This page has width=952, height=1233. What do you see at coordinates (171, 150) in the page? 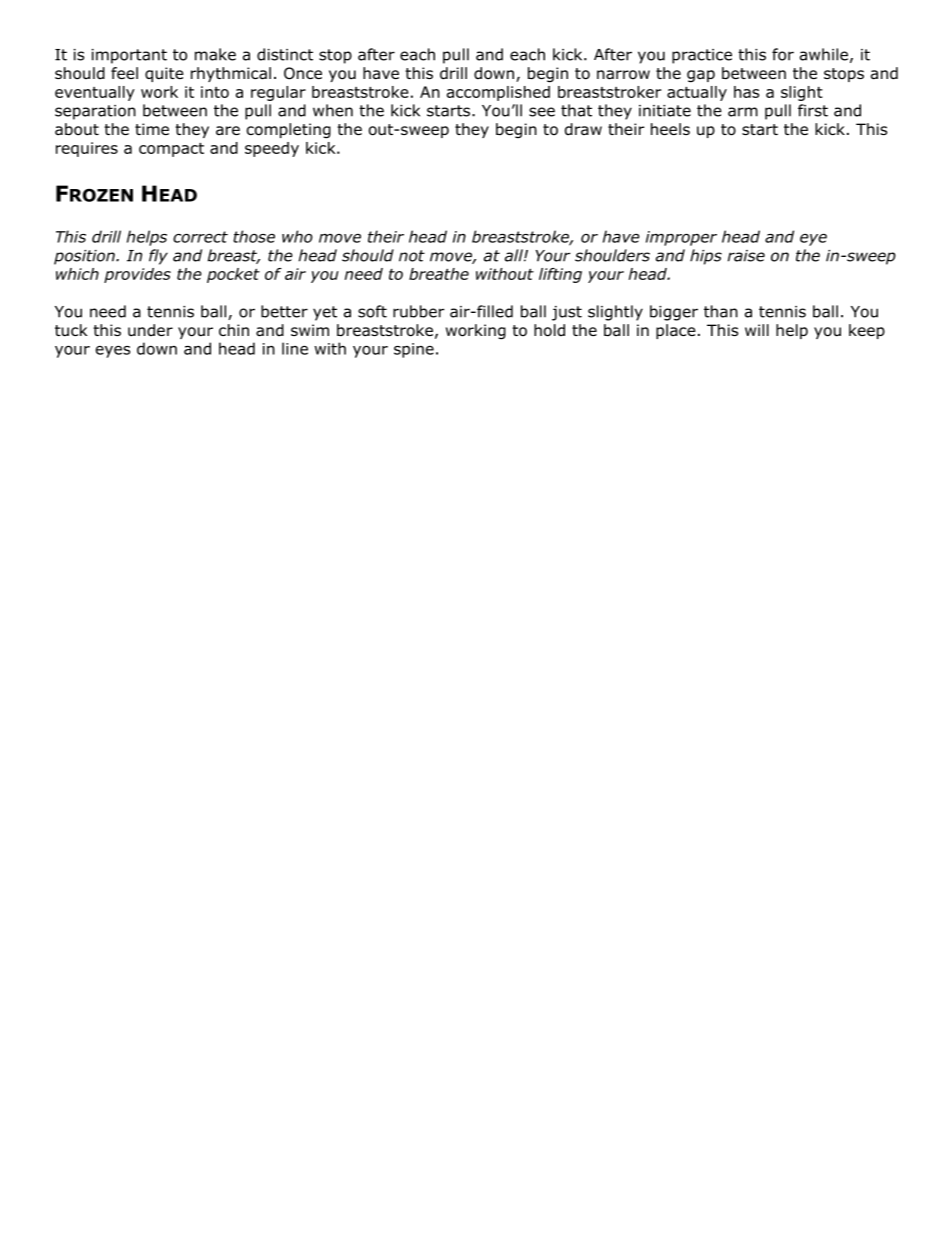
I see `compact` at bounding box center [171, 150].
